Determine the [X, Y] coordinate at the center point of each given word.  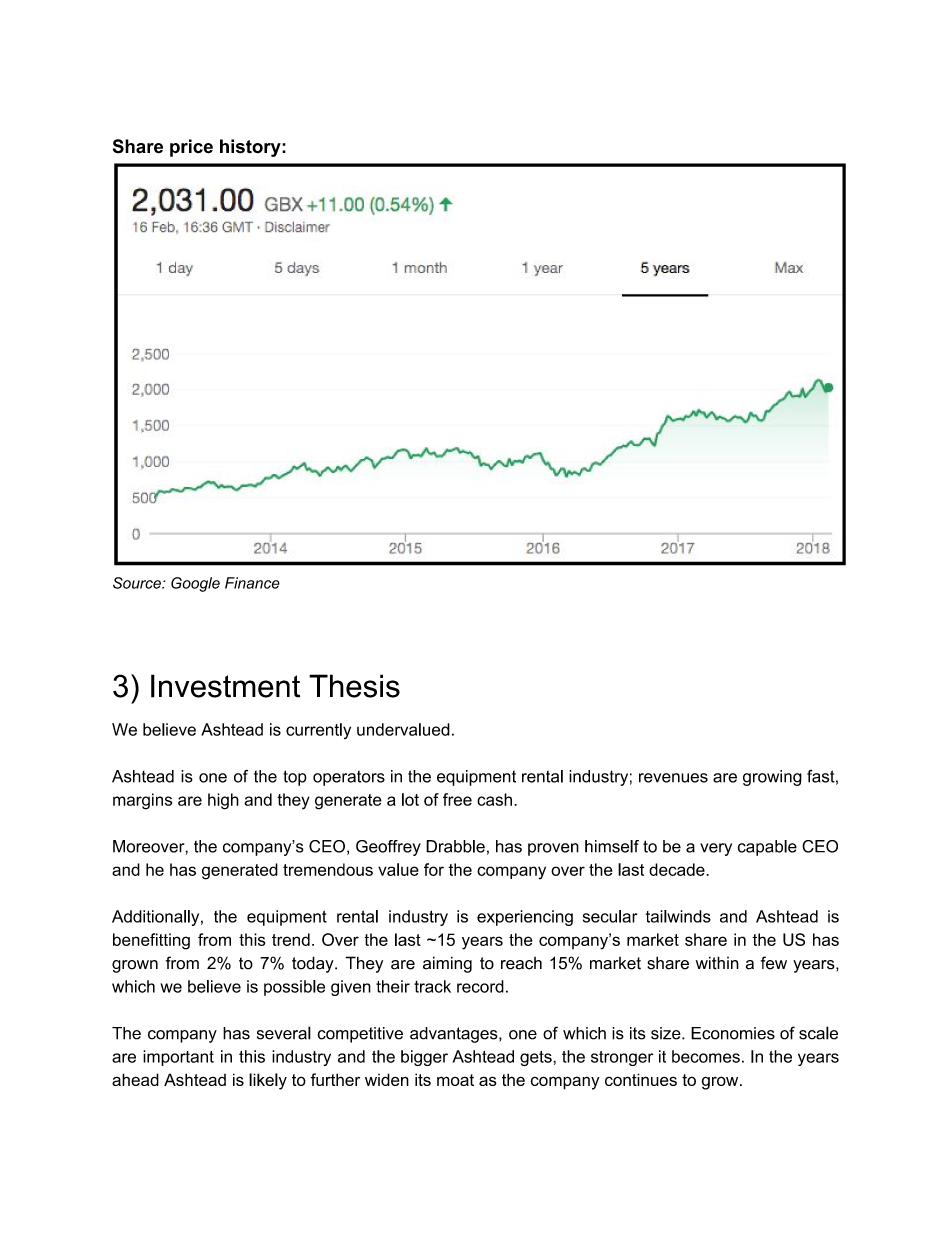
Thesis [354, 686]
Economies [733, 1033]
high [223, 801]
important [178, 1058]
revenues [673, 778]
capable [767, 848]
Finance [252, 583]
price [191, 148]
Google [195, 584]
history [251, 148]
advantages [455, 1035]
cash [494, 799]
